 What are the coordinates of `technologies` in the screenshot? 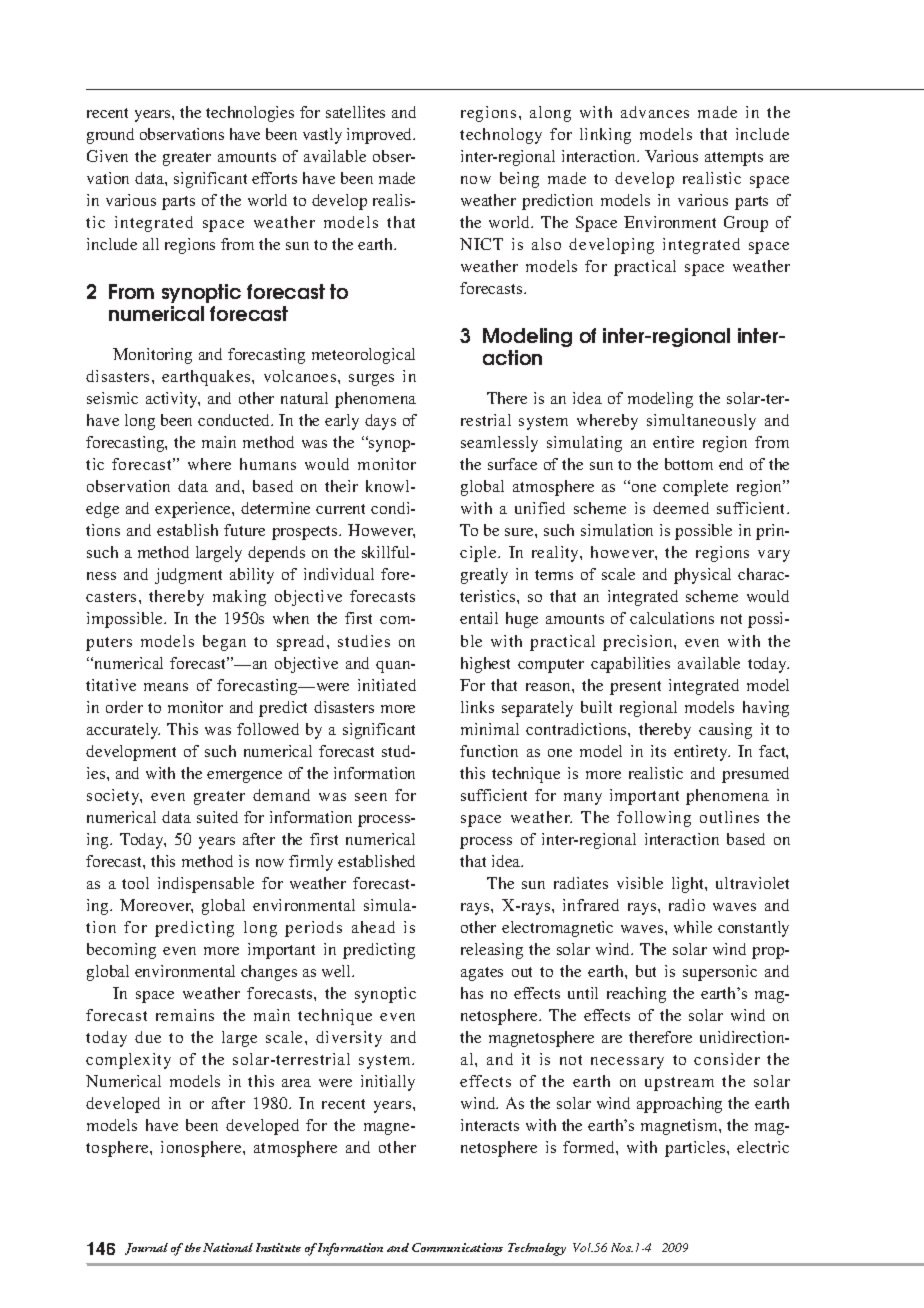 It's located at (250, 114).
